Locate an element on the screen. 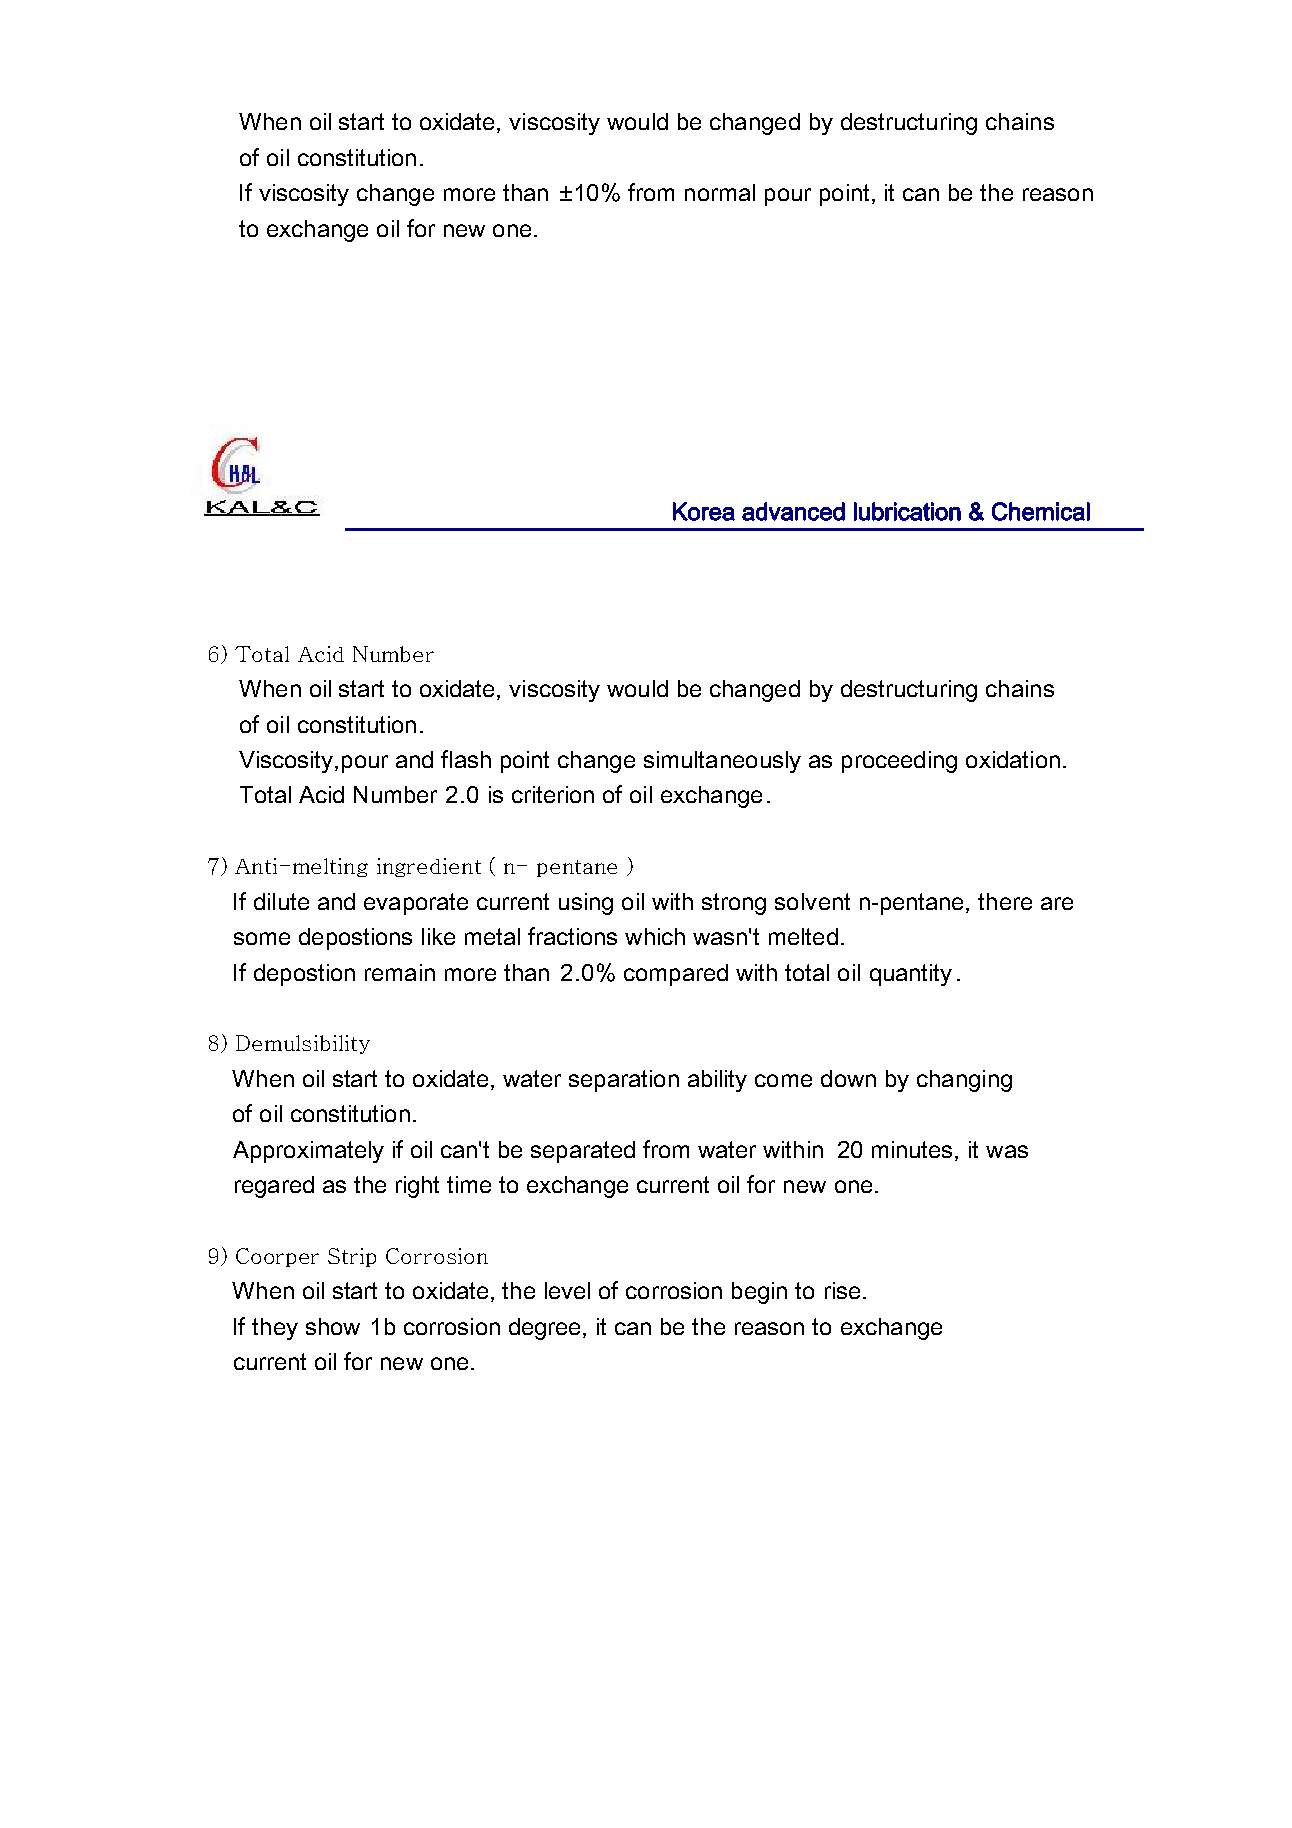  remain is located at coordinates (400, 972).
